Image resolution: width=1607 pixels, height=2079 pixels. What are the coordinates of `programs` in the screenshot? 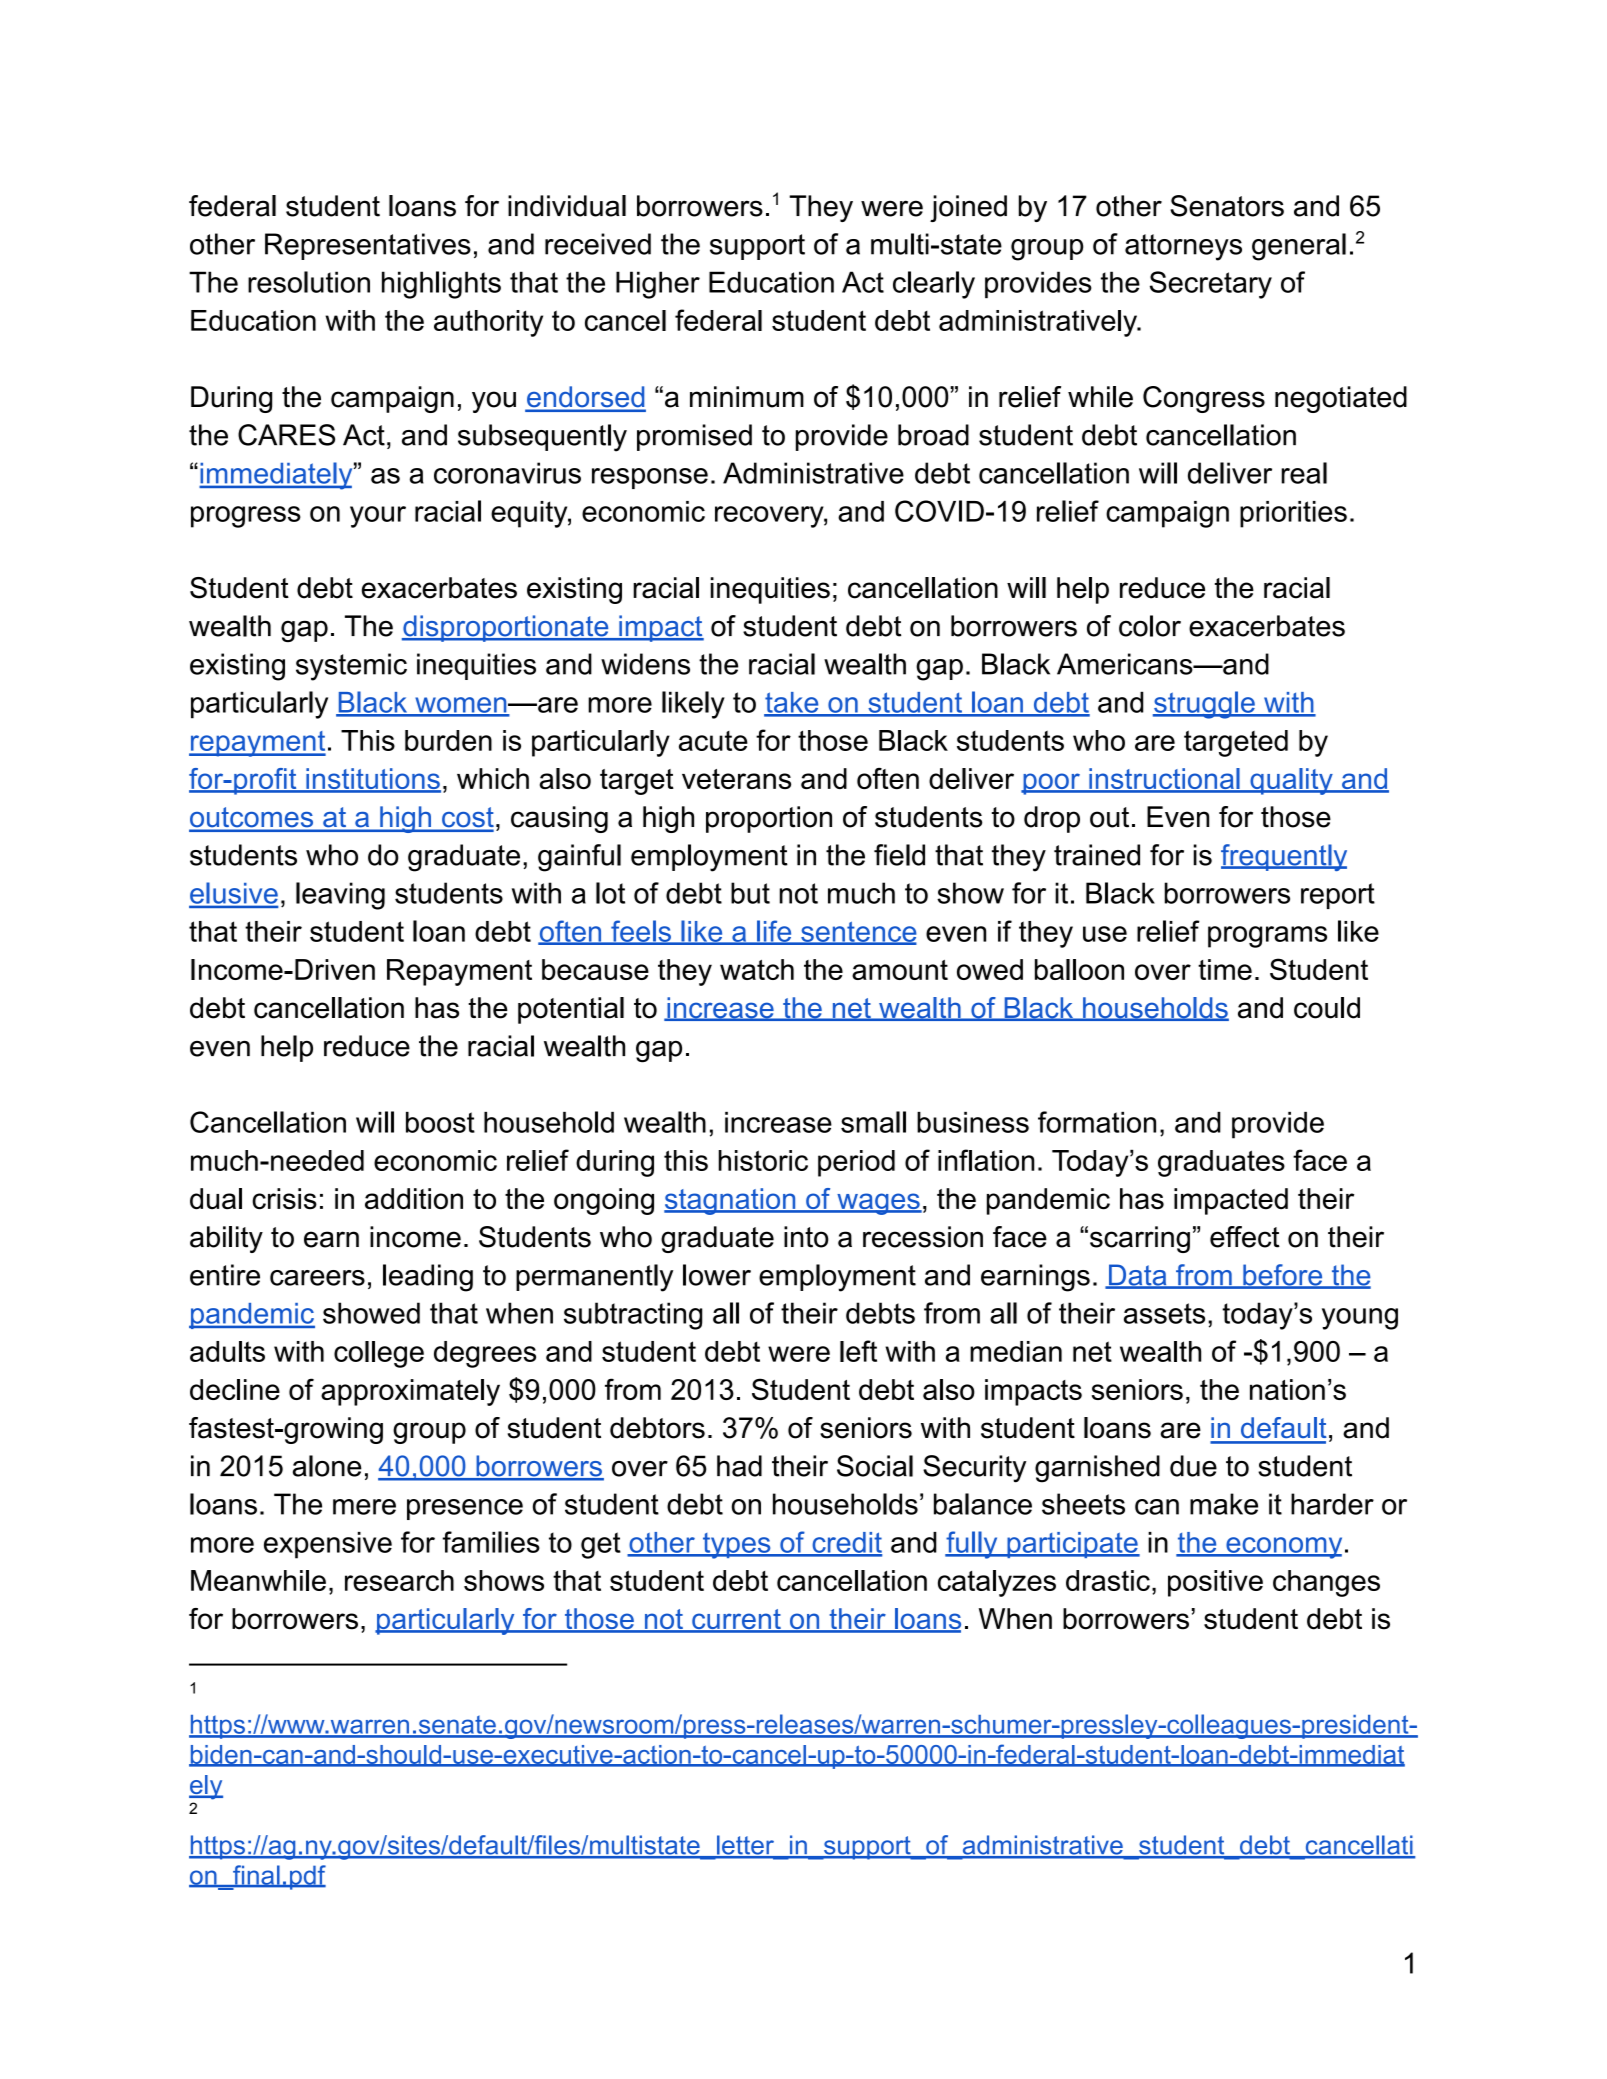 It's located at (1267, 937).
